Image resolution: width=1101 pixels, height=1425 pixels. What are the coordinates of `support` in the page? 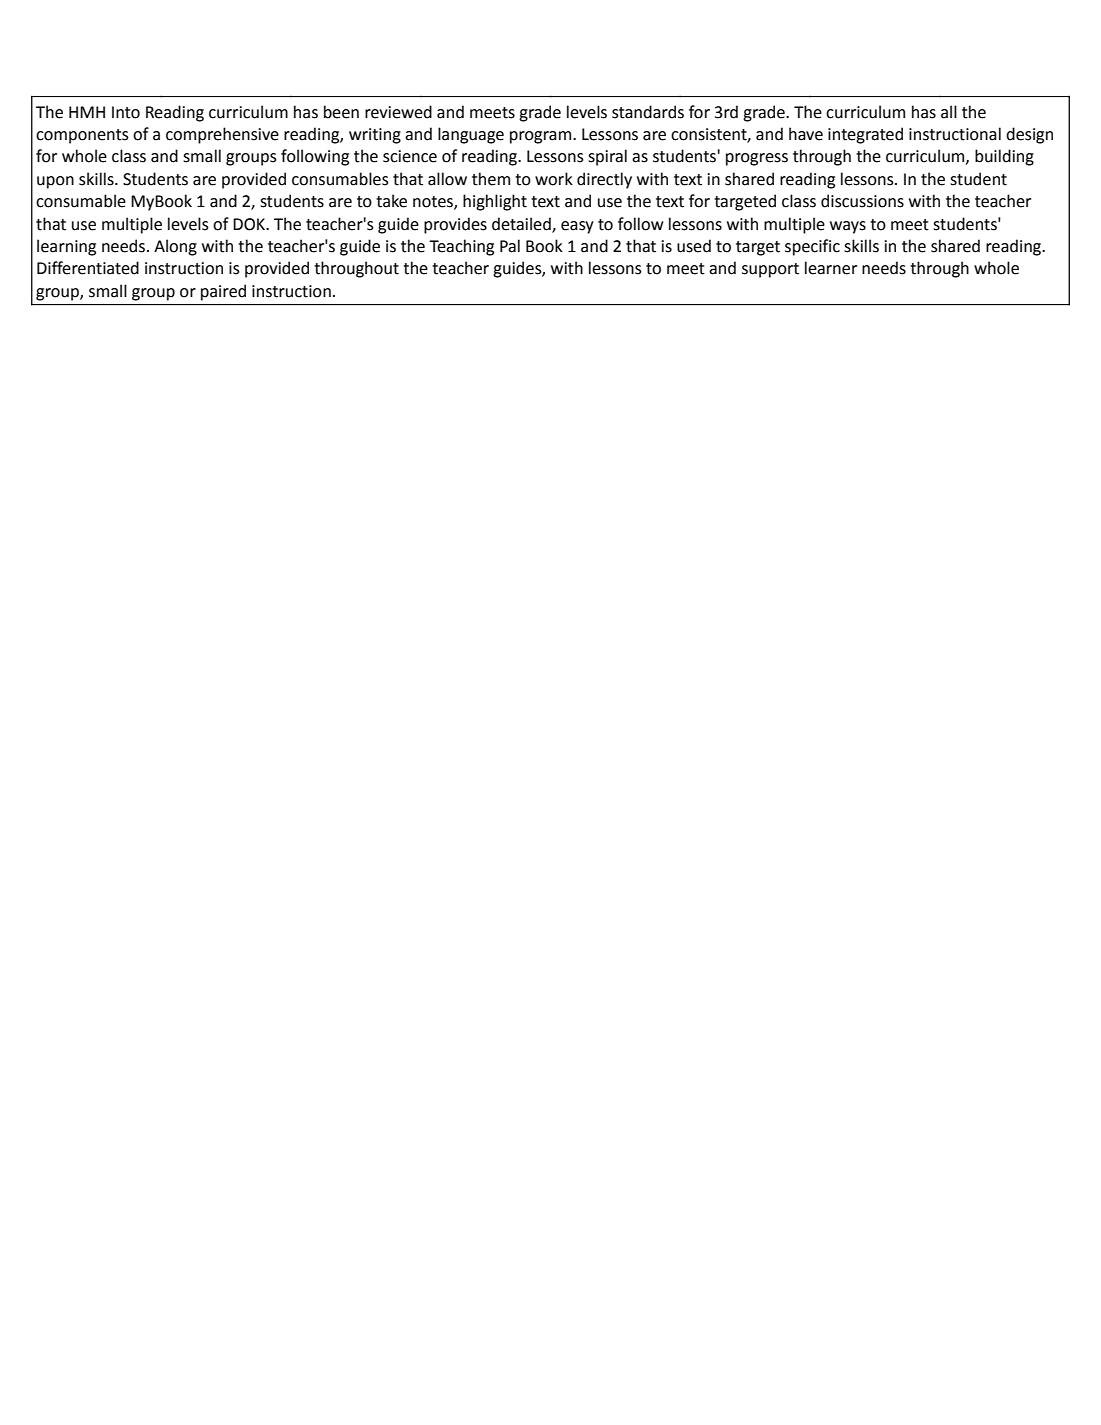 It's located at (770, 270).
